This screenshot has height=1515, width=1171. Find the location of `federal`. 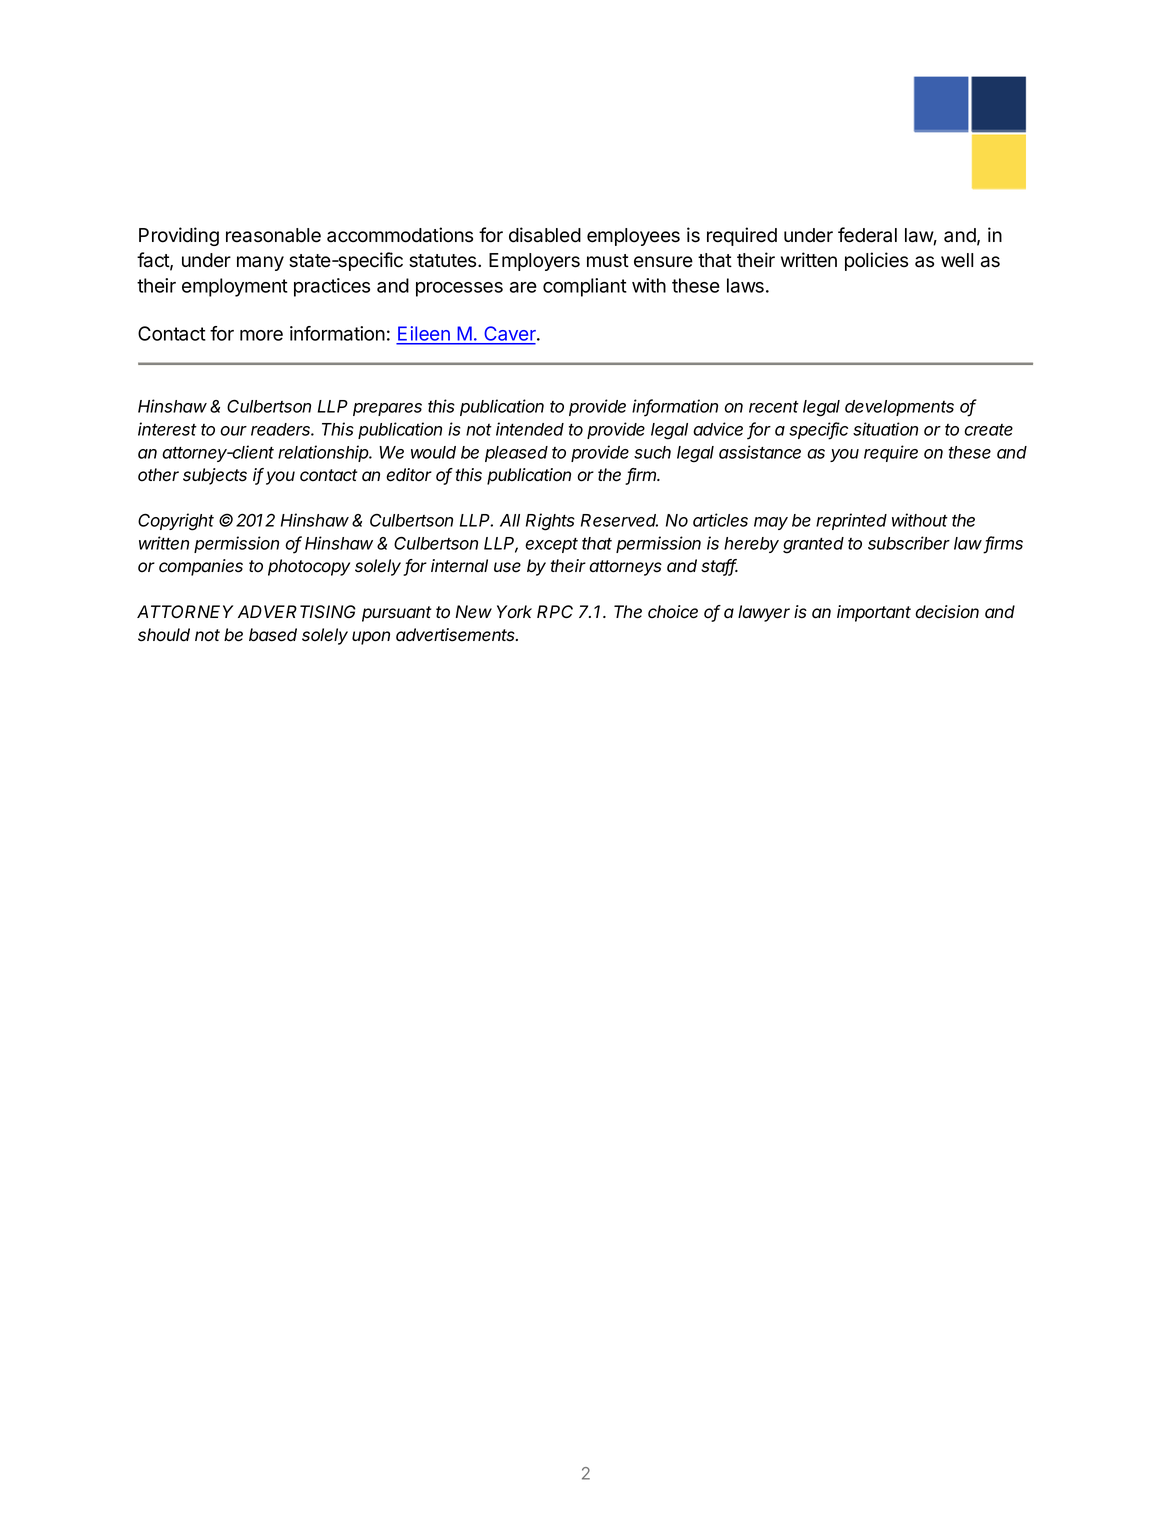

federal is located at coordinates (867, 235).
